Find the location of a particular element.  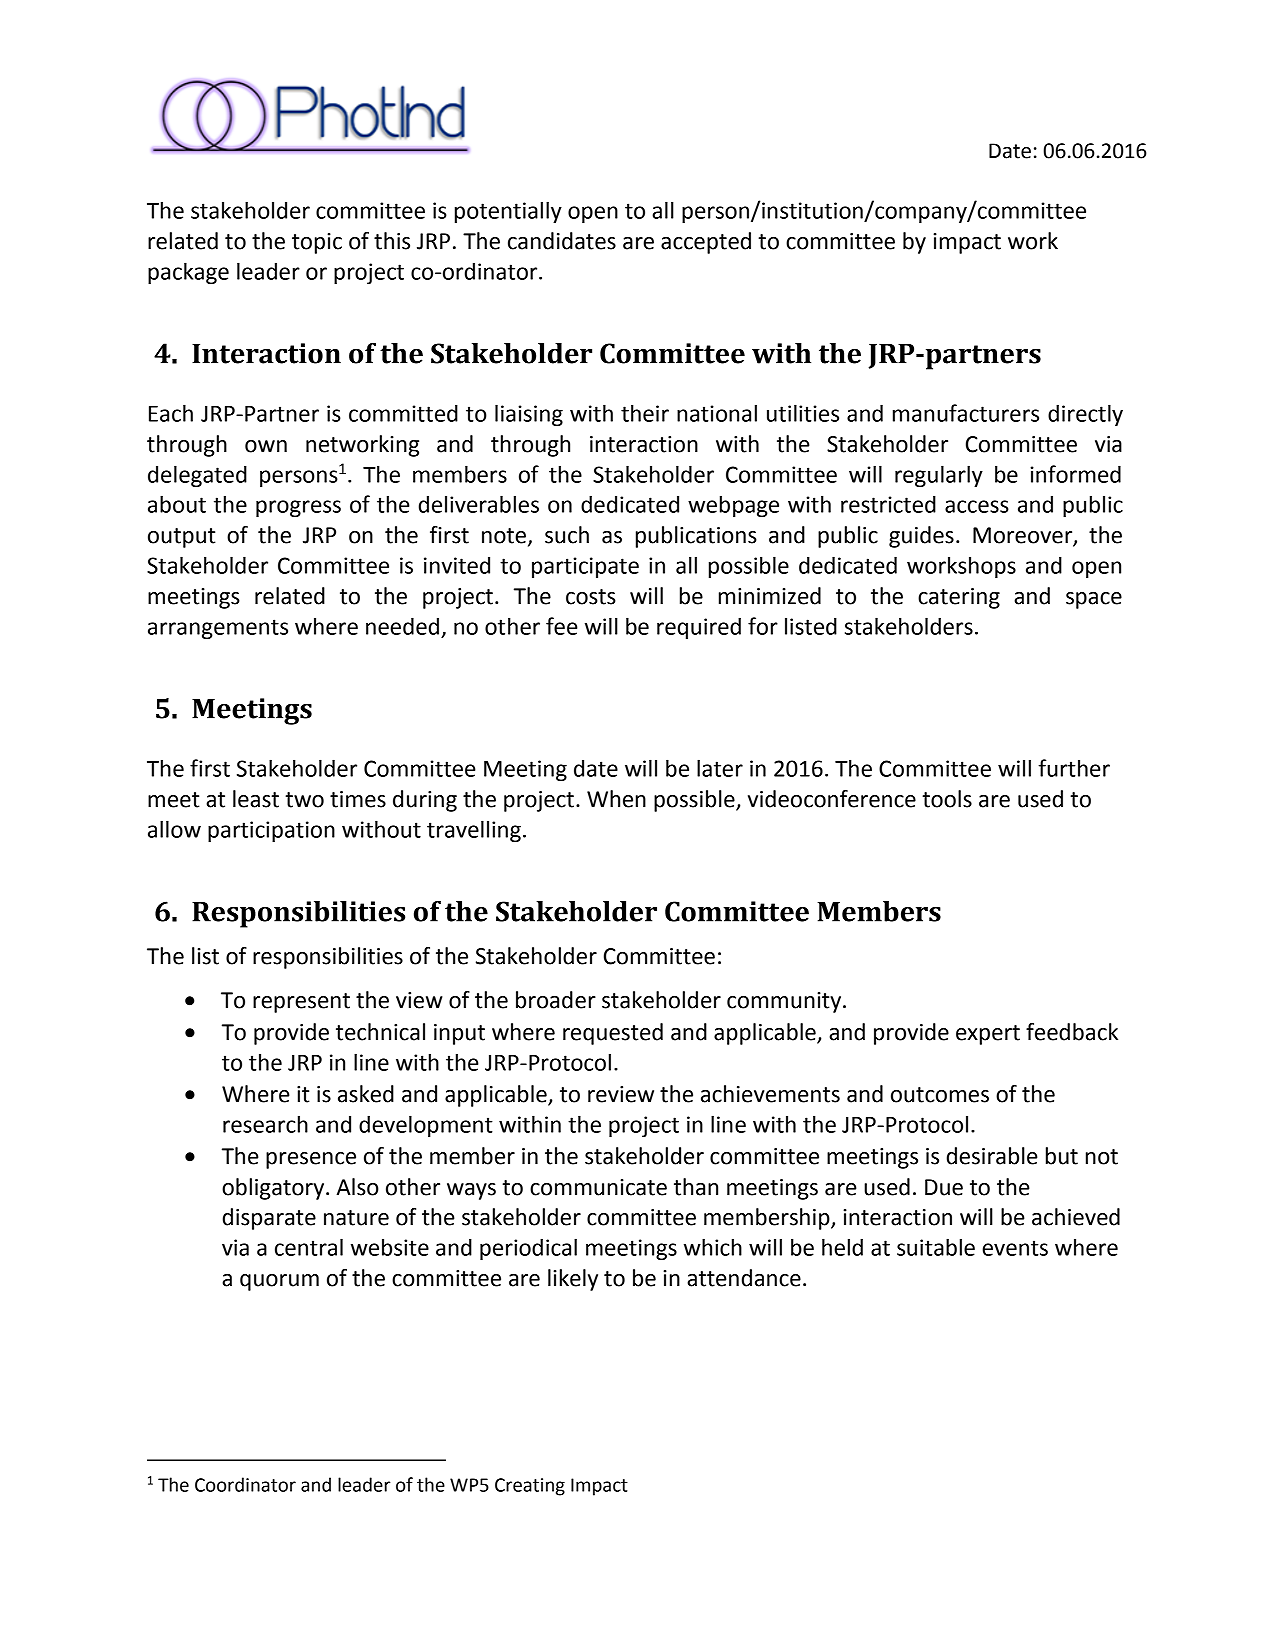

represent is located at coordinates (301, 1003).
